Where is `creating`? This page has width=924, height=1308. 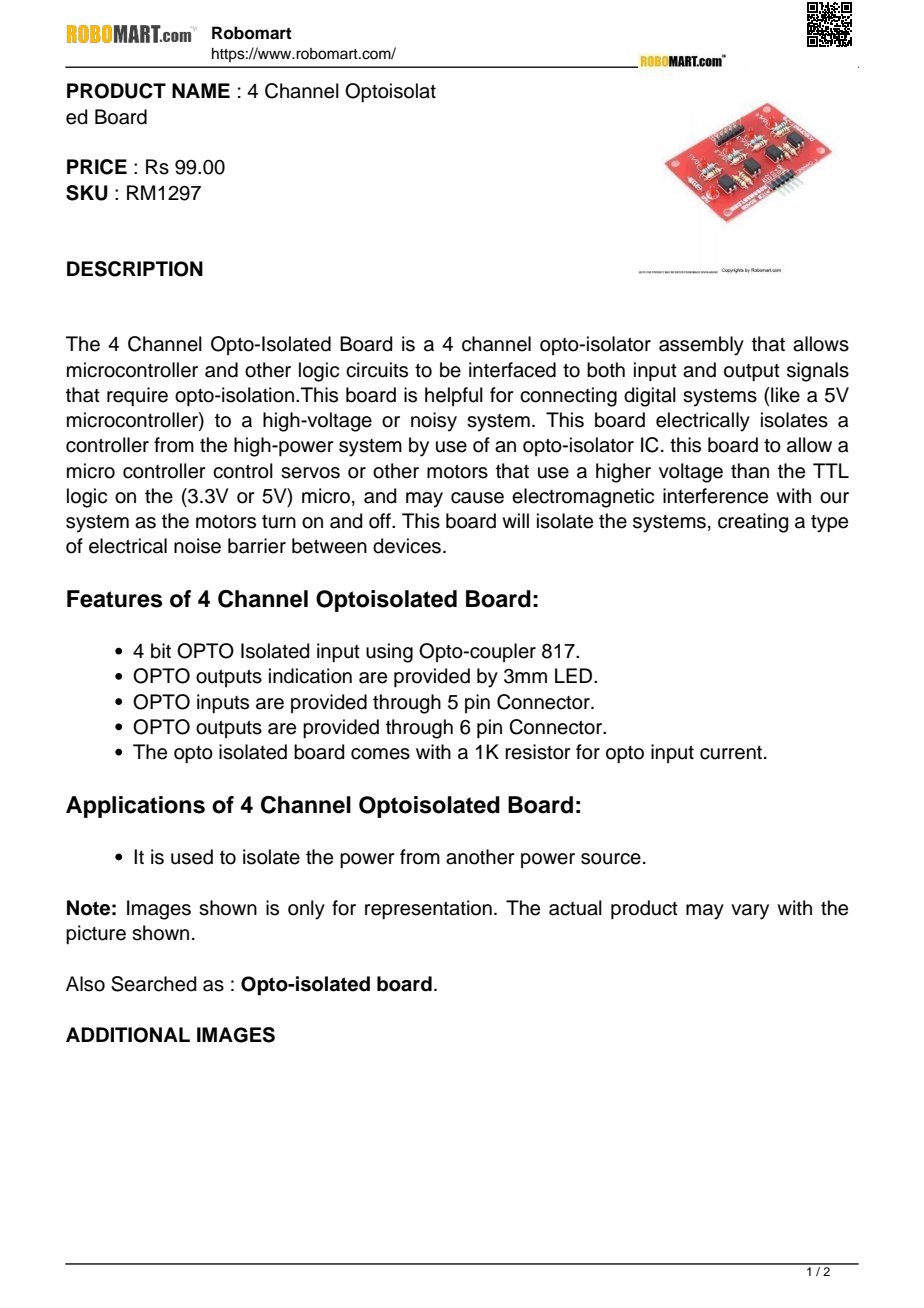 creating is located at coordinates (753, 523).
